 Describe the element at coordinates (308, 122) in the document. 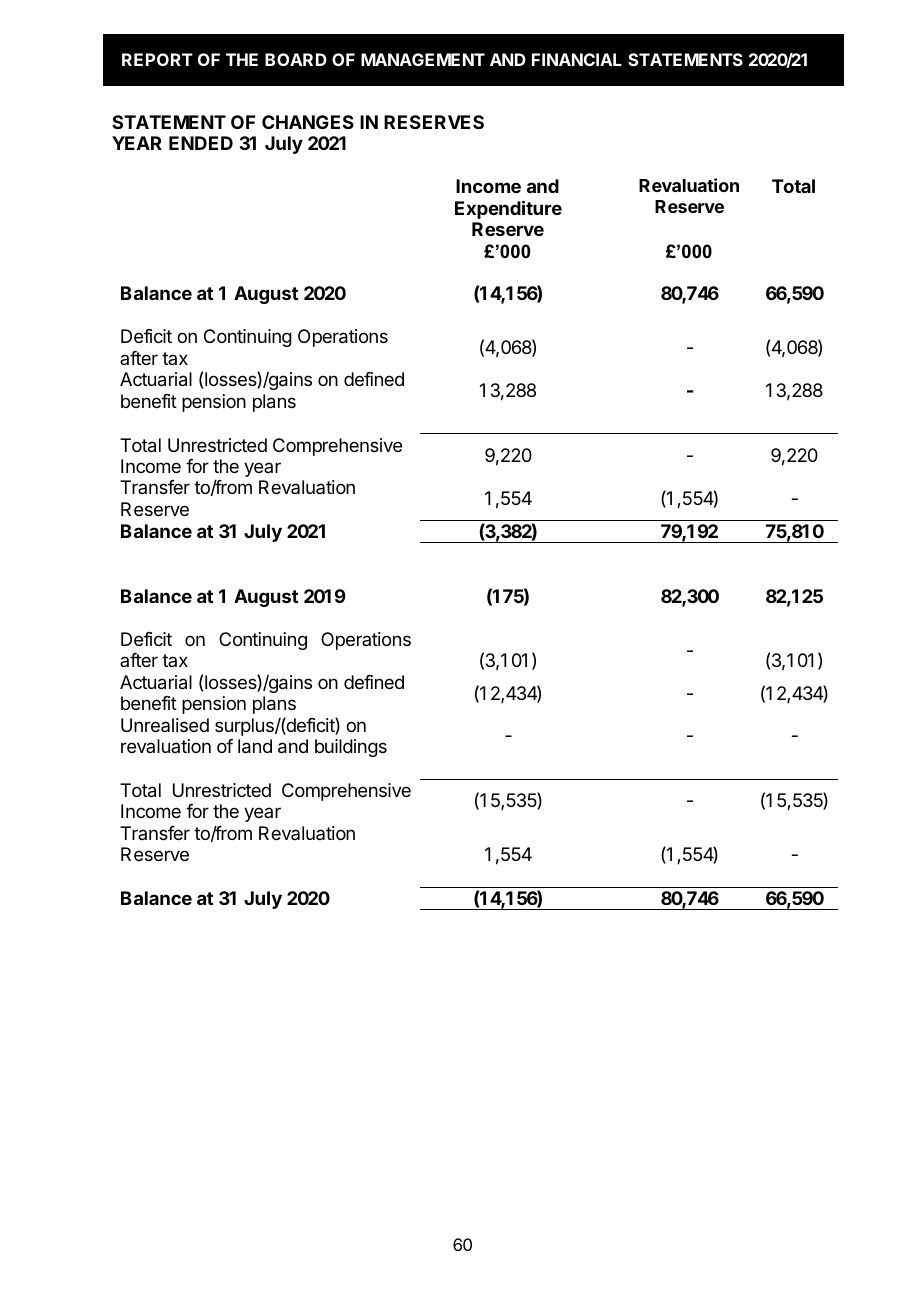

I see `CHANGES` at that location.
